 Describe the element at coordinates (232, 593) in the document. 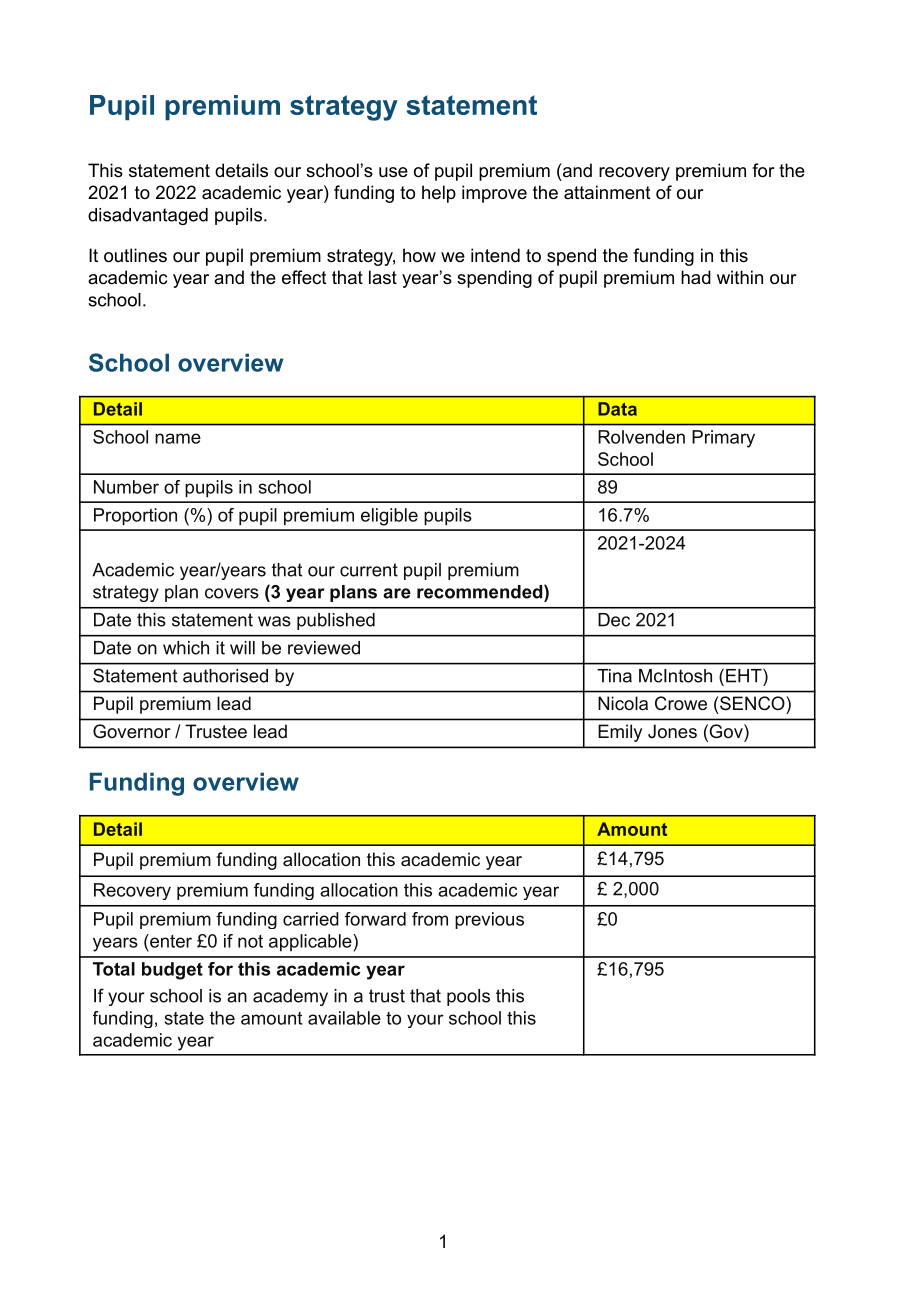

I see `covers` at that location.
